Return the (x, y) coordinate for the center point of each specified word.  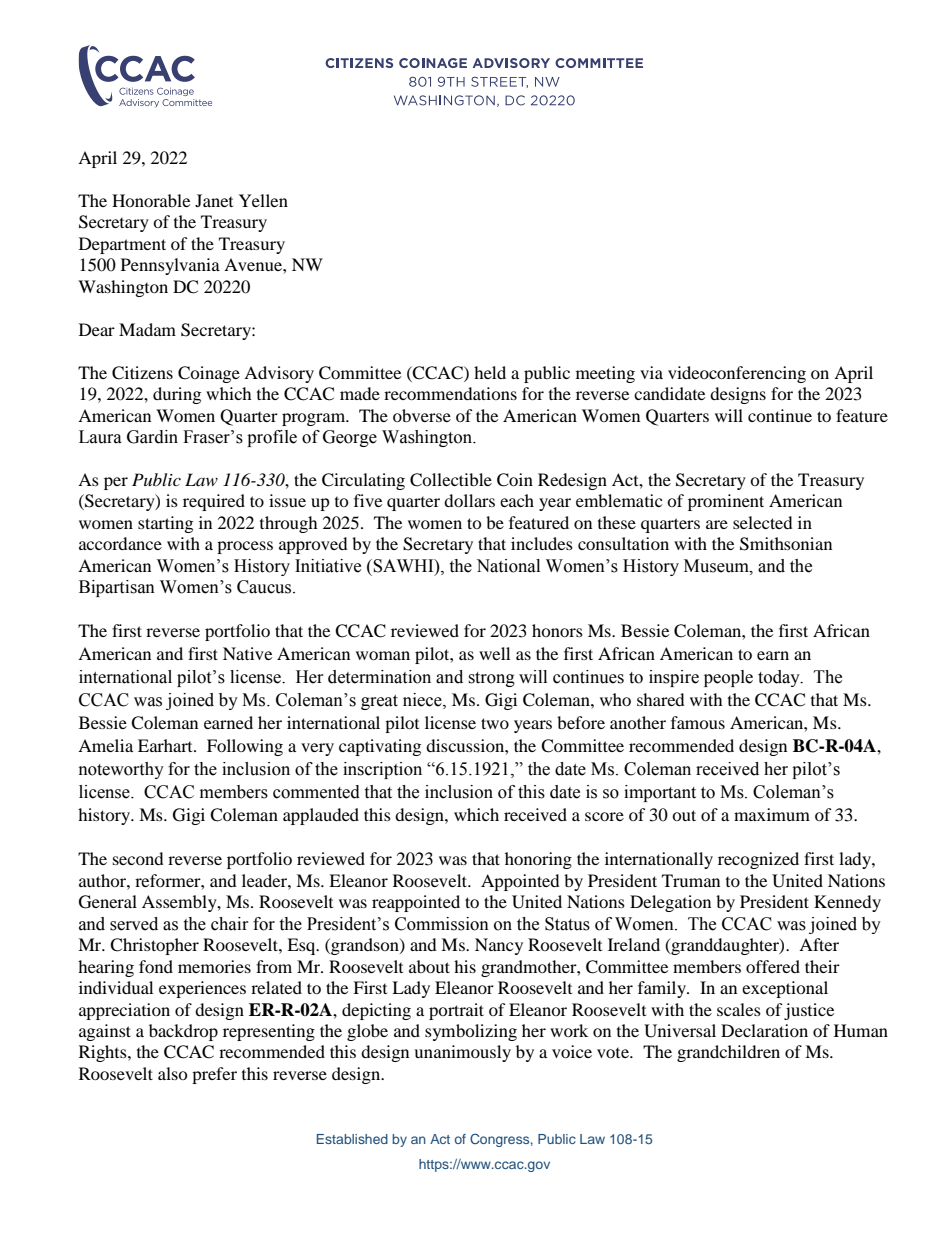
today (780, 678)
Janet (214, 200)
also (173, 1073)
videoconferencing (737, 374)
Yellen (263, 200)
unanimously (462, 1053)
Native (247, 653)
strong (491, 679)
